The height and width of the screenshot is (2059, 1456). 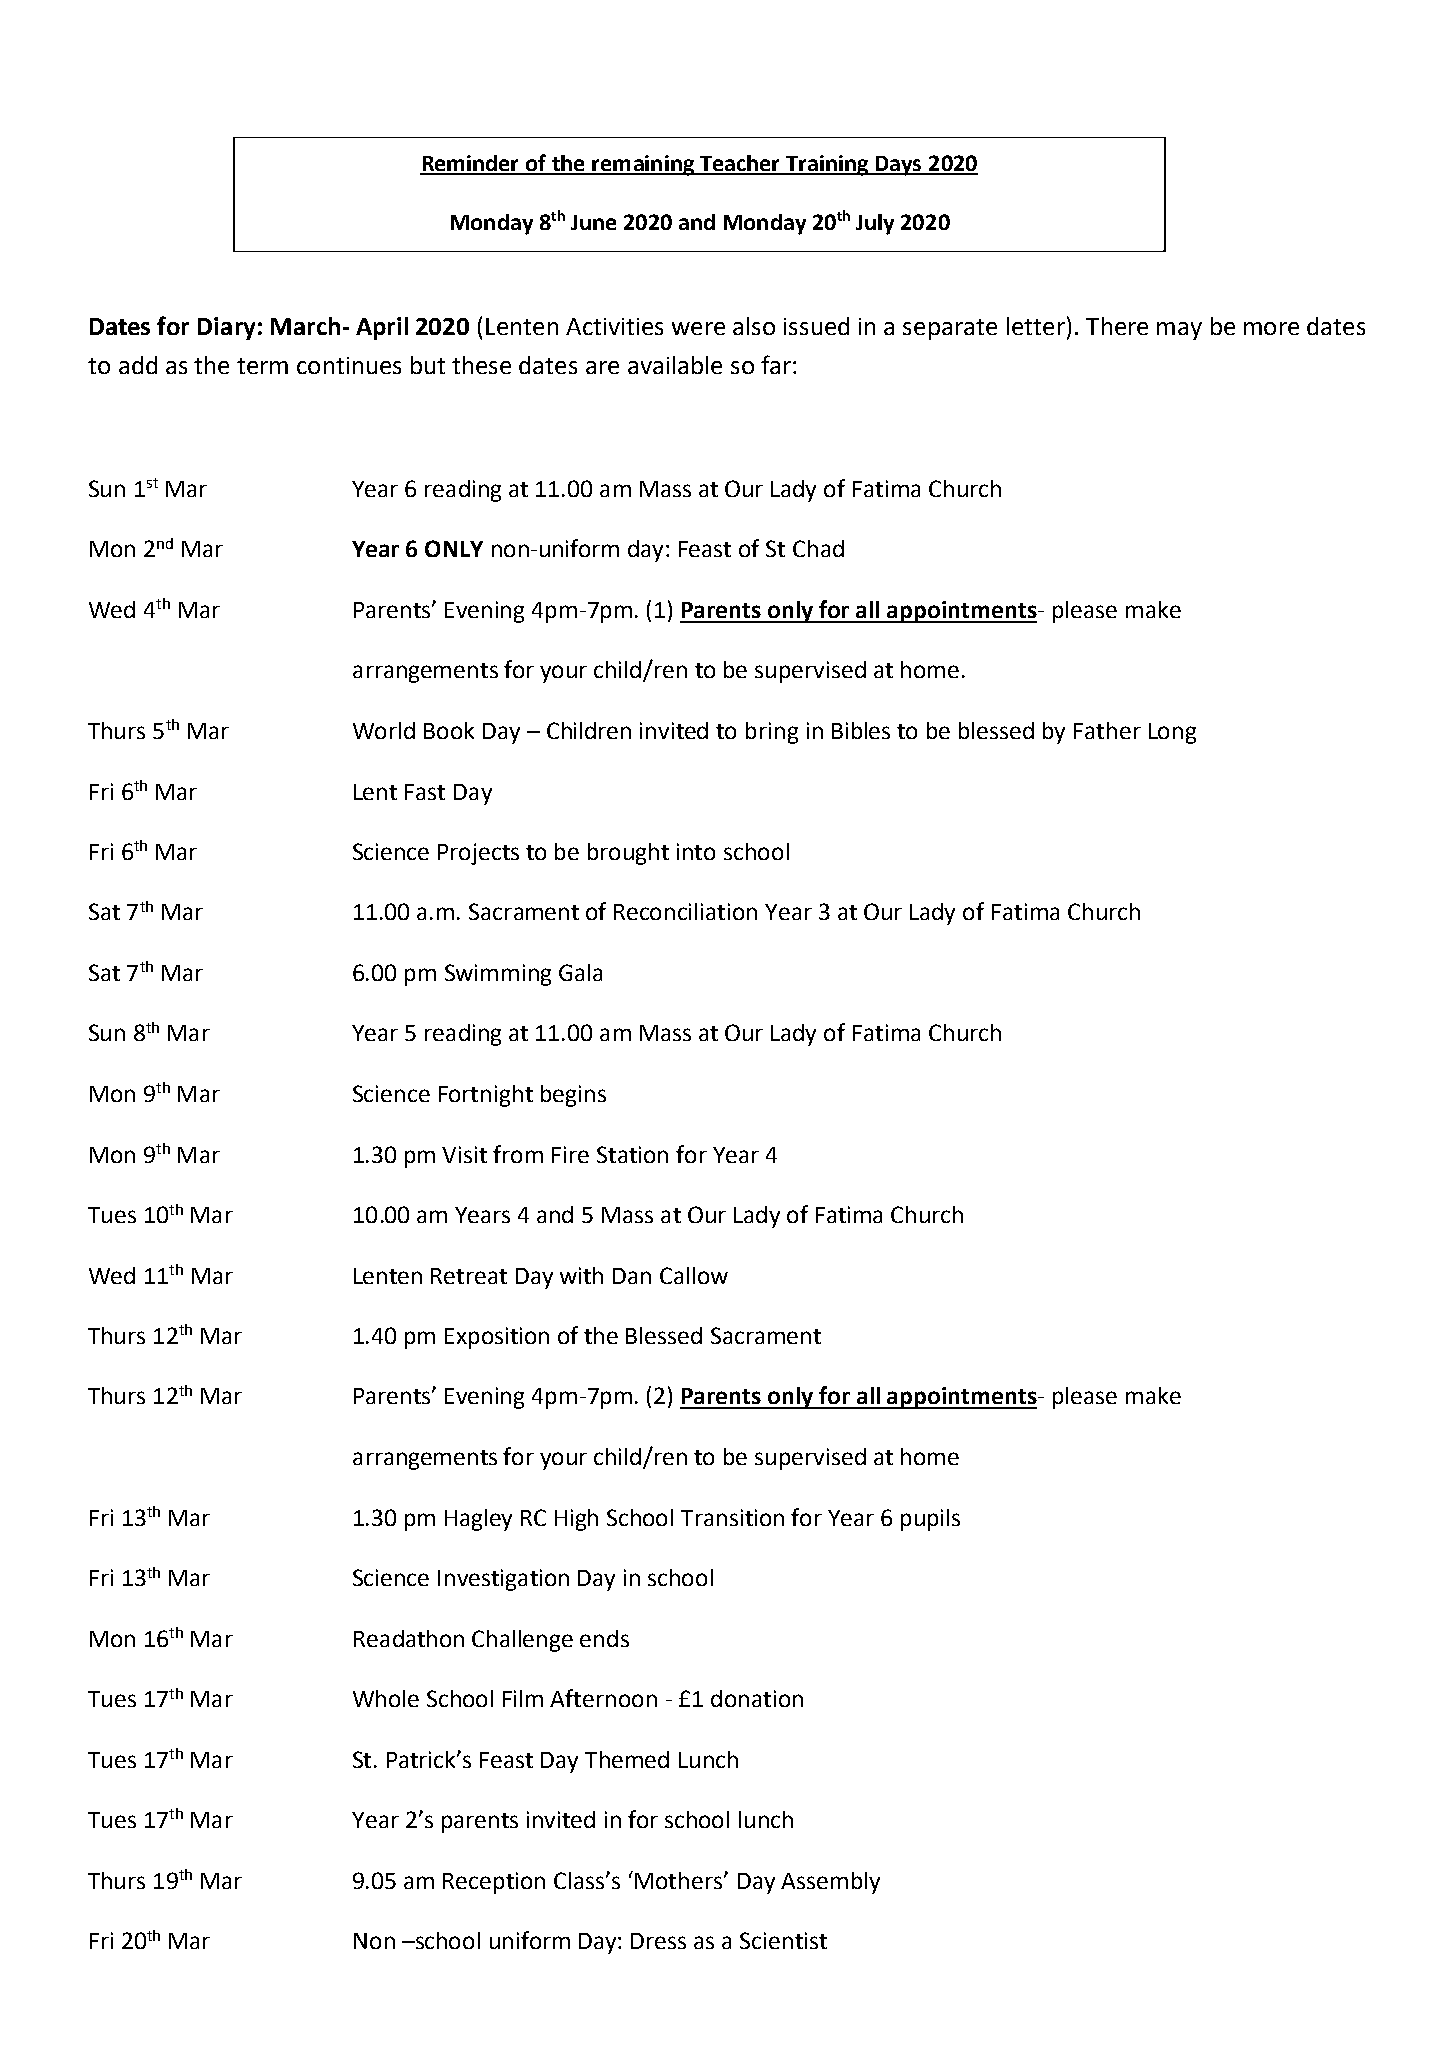 What do you see at coordinates (486, 1096) in the screenshot?
I see `Fortnight` at bounding box center [486, 1096].
